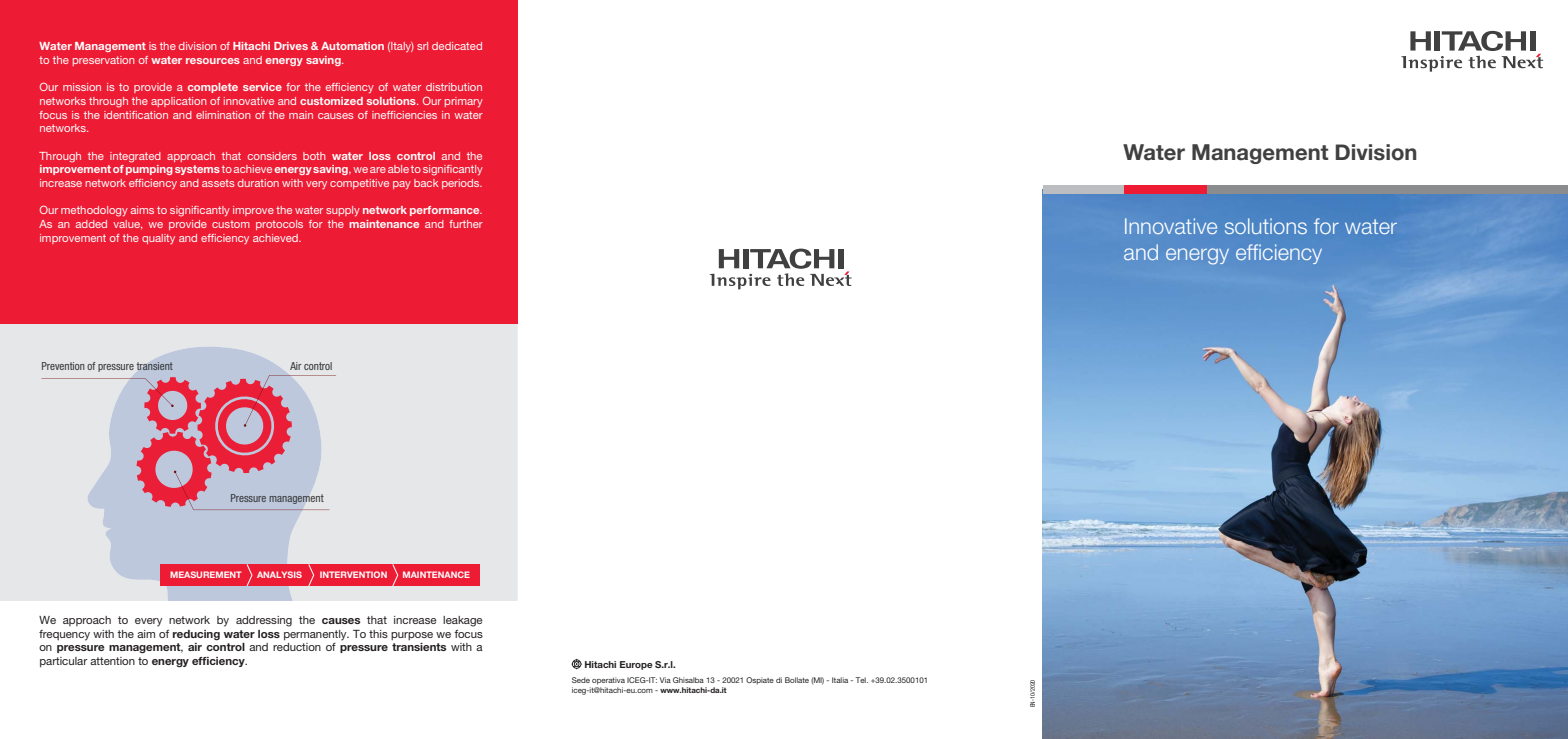 The height and width of the document is (739, 1568). What do you see at coordinates (457, 46) in the document?
I see `dedicated` at bounding box center [457, 46].
